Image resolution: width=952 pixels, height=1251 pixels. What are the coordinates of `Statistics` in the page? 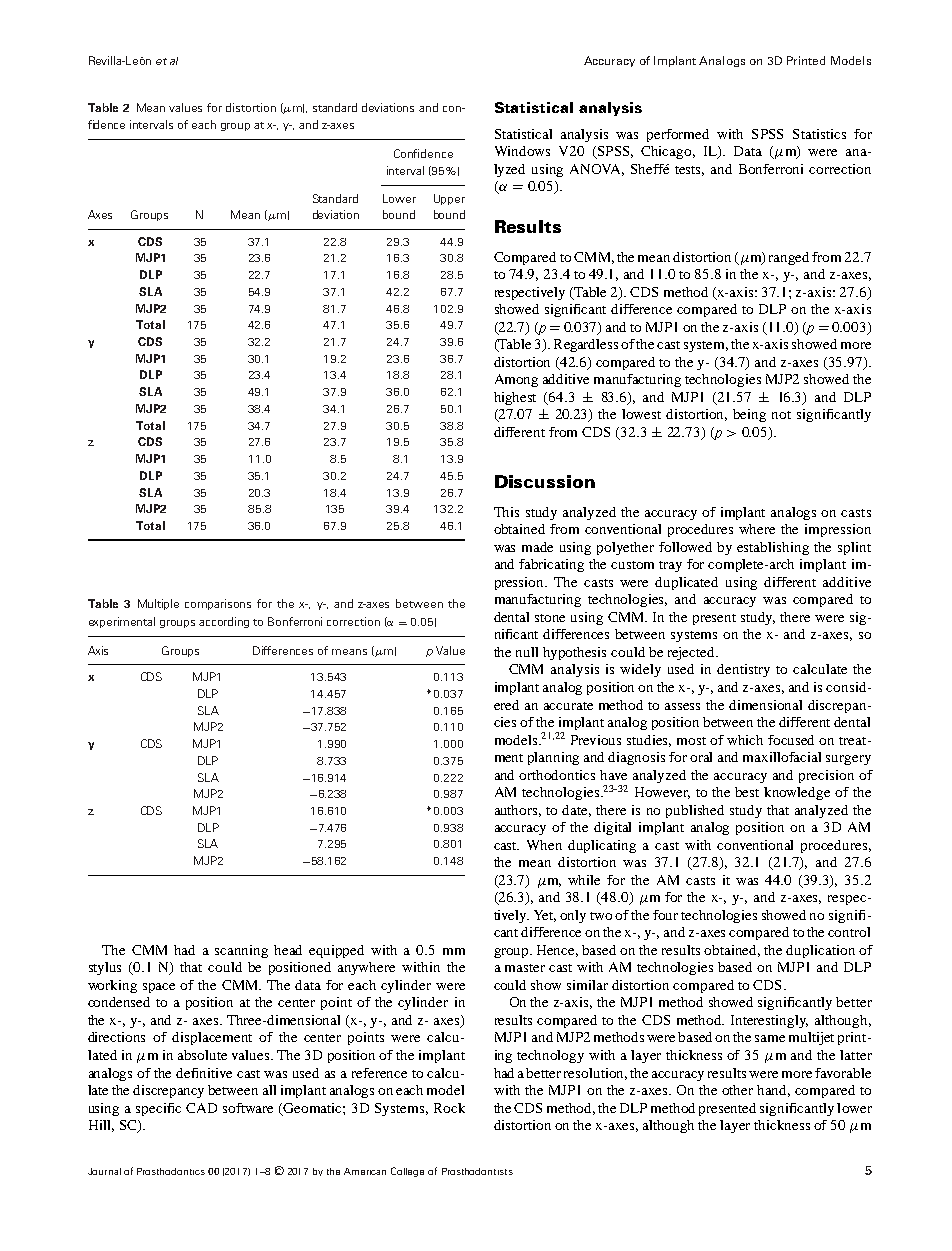 It's located at (819, 134).
